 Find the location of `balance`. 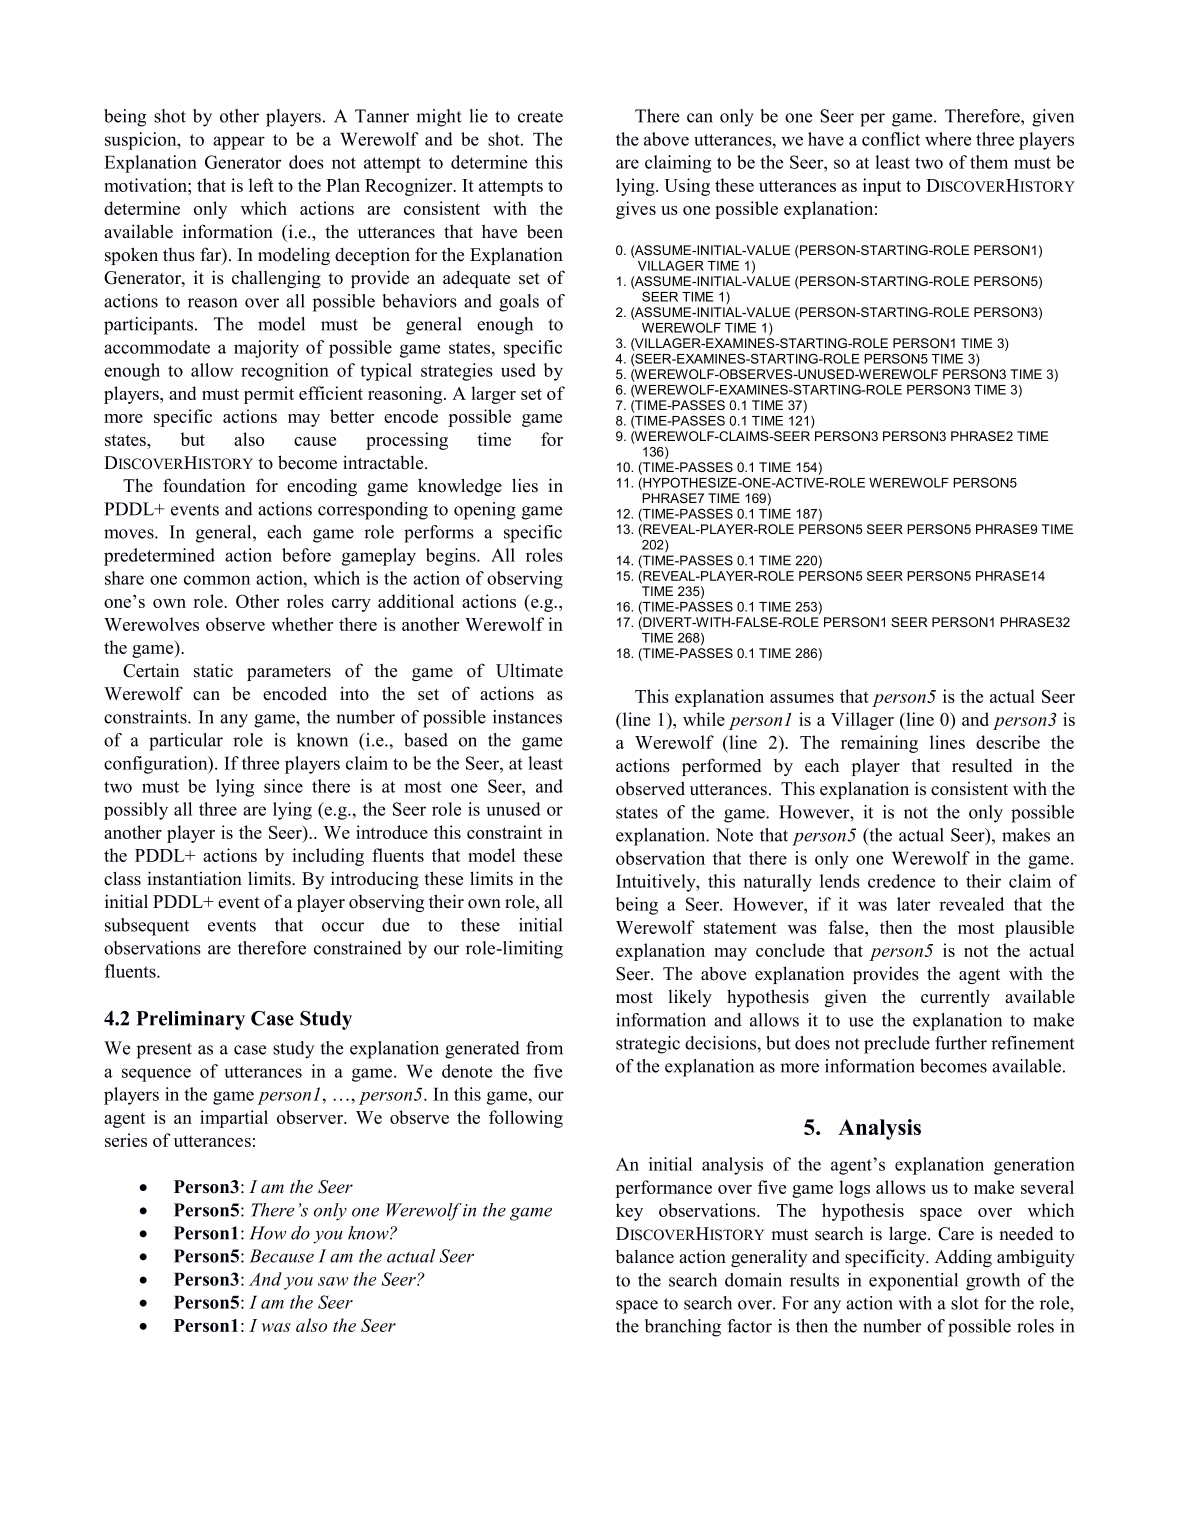

balance is located at coordinates (645, 1257).
